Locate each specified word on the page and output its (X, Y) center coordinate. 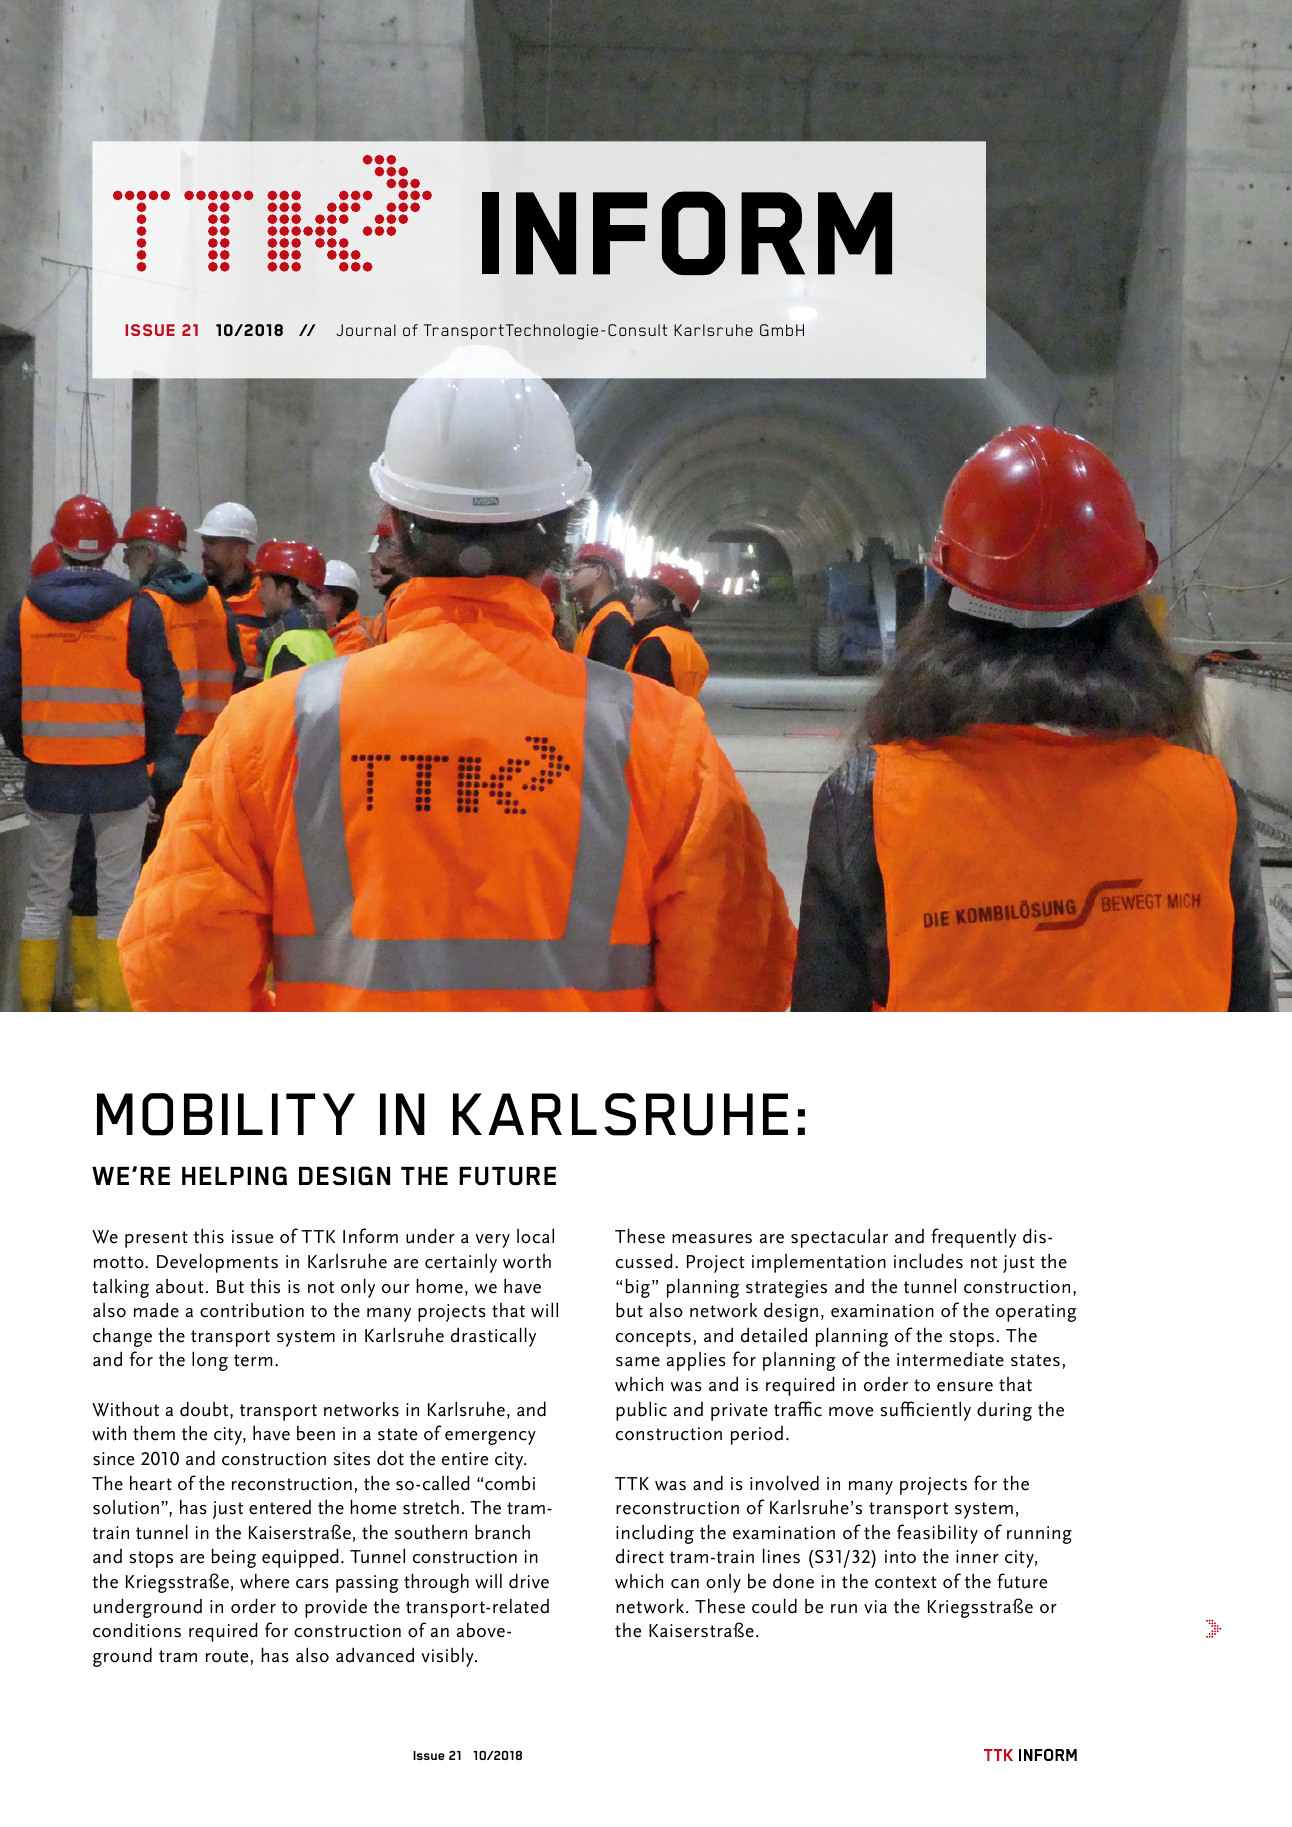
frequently (973, 1238)
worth (527, 1261)
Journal (366, 330)
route (227, 1656)
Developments (217, 1263)
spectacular (839, 1238)
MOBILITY (226, 1114)
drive (529, 1581)
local (535, 1236)
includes (928, 1261)
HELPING (234, 1175)
